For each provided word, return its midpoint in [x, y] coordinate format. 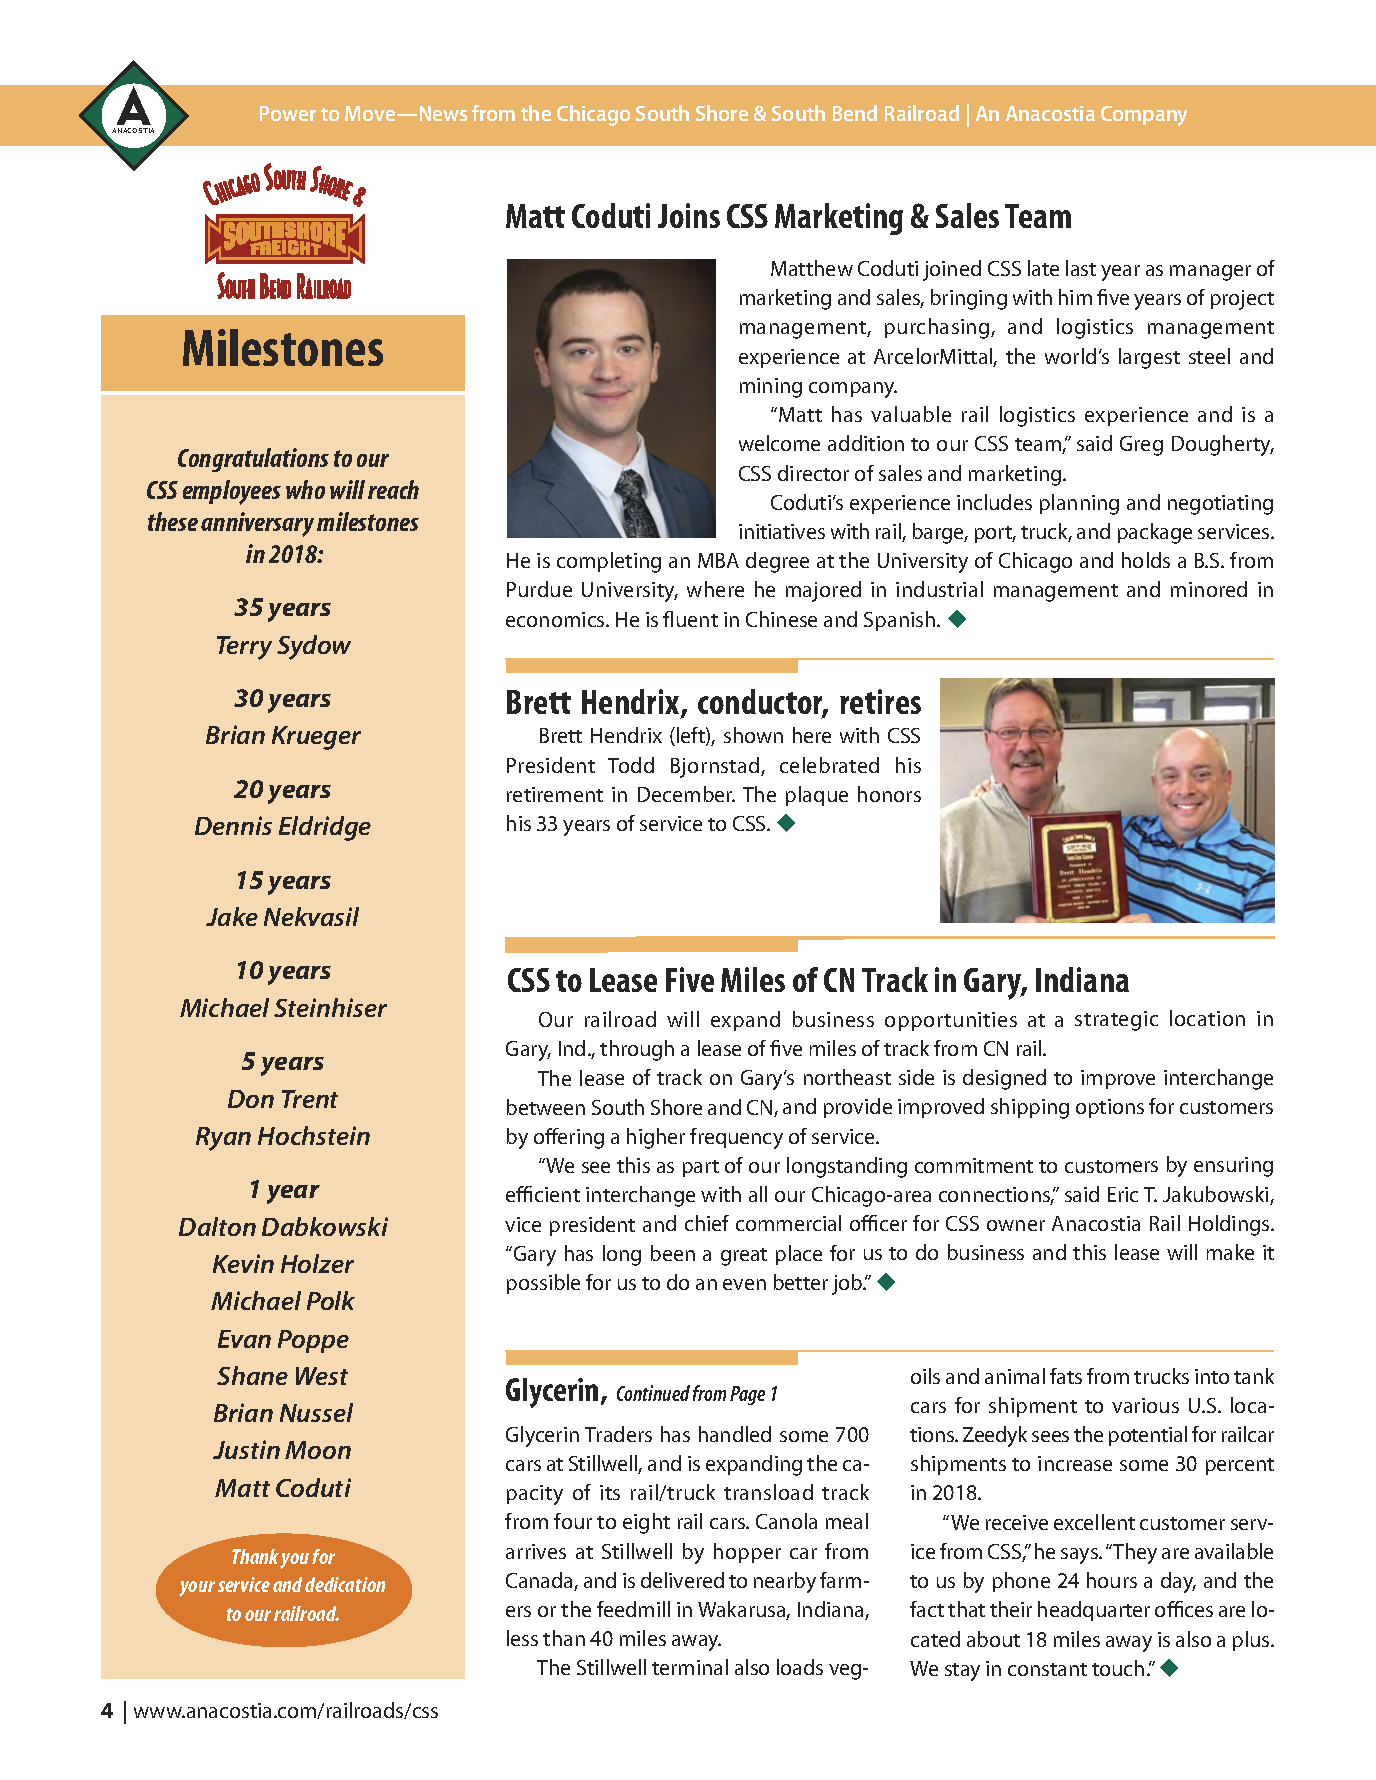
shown [753, 735]
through [637, 1050]
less [522, 1638]
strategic [1116, 1021]
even [744, 1284]
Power [288, 113]
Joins [689, 215]
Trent [310, 1099]
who [305, 489]
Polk [331, 1300]
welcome [779, 443]
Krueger [316, 738]
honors [889, 794]
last [1081, 268]
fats [1066, 1376]
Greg [1141, 446]
